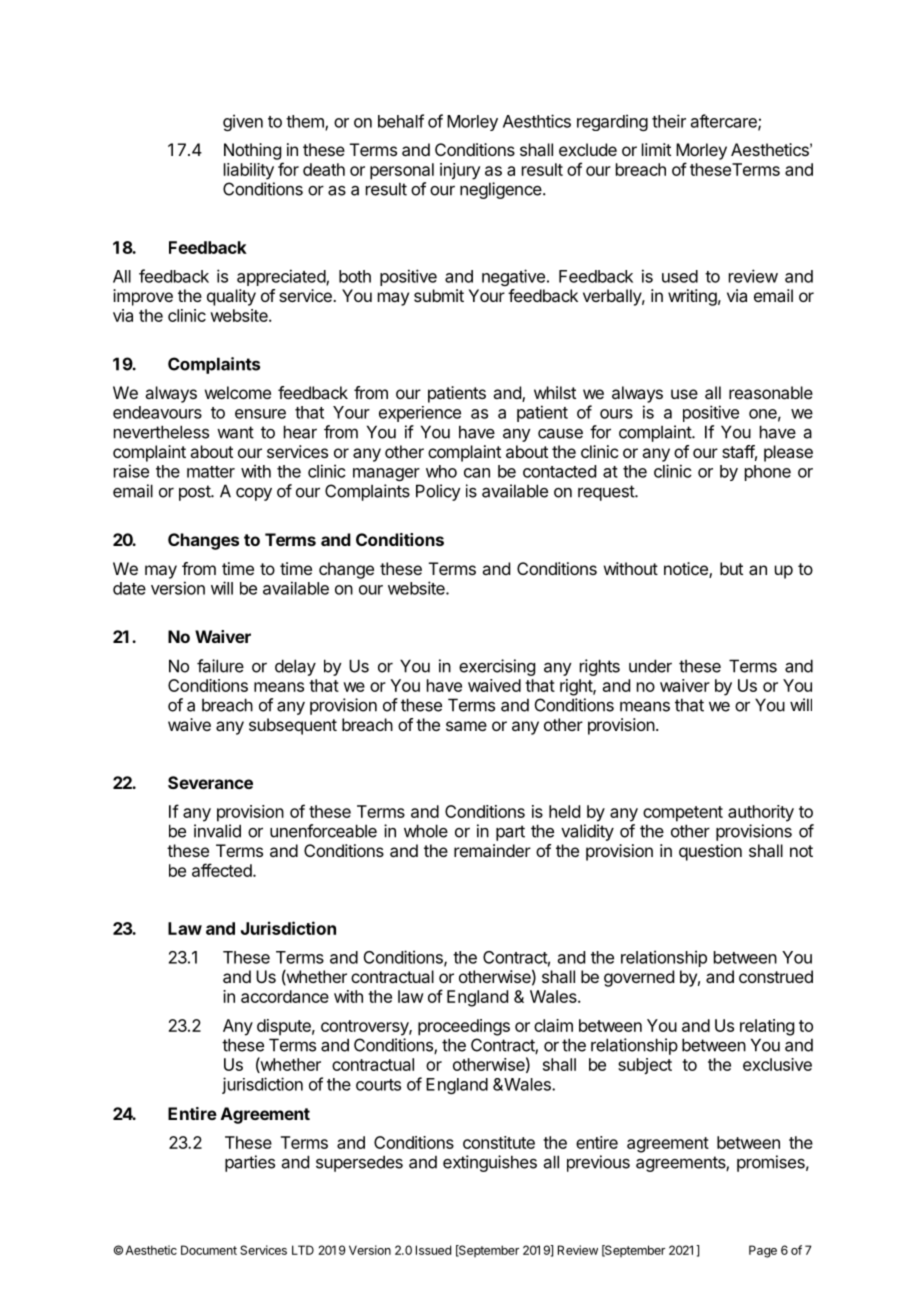  I want to click on limit, so click(656, 149).
